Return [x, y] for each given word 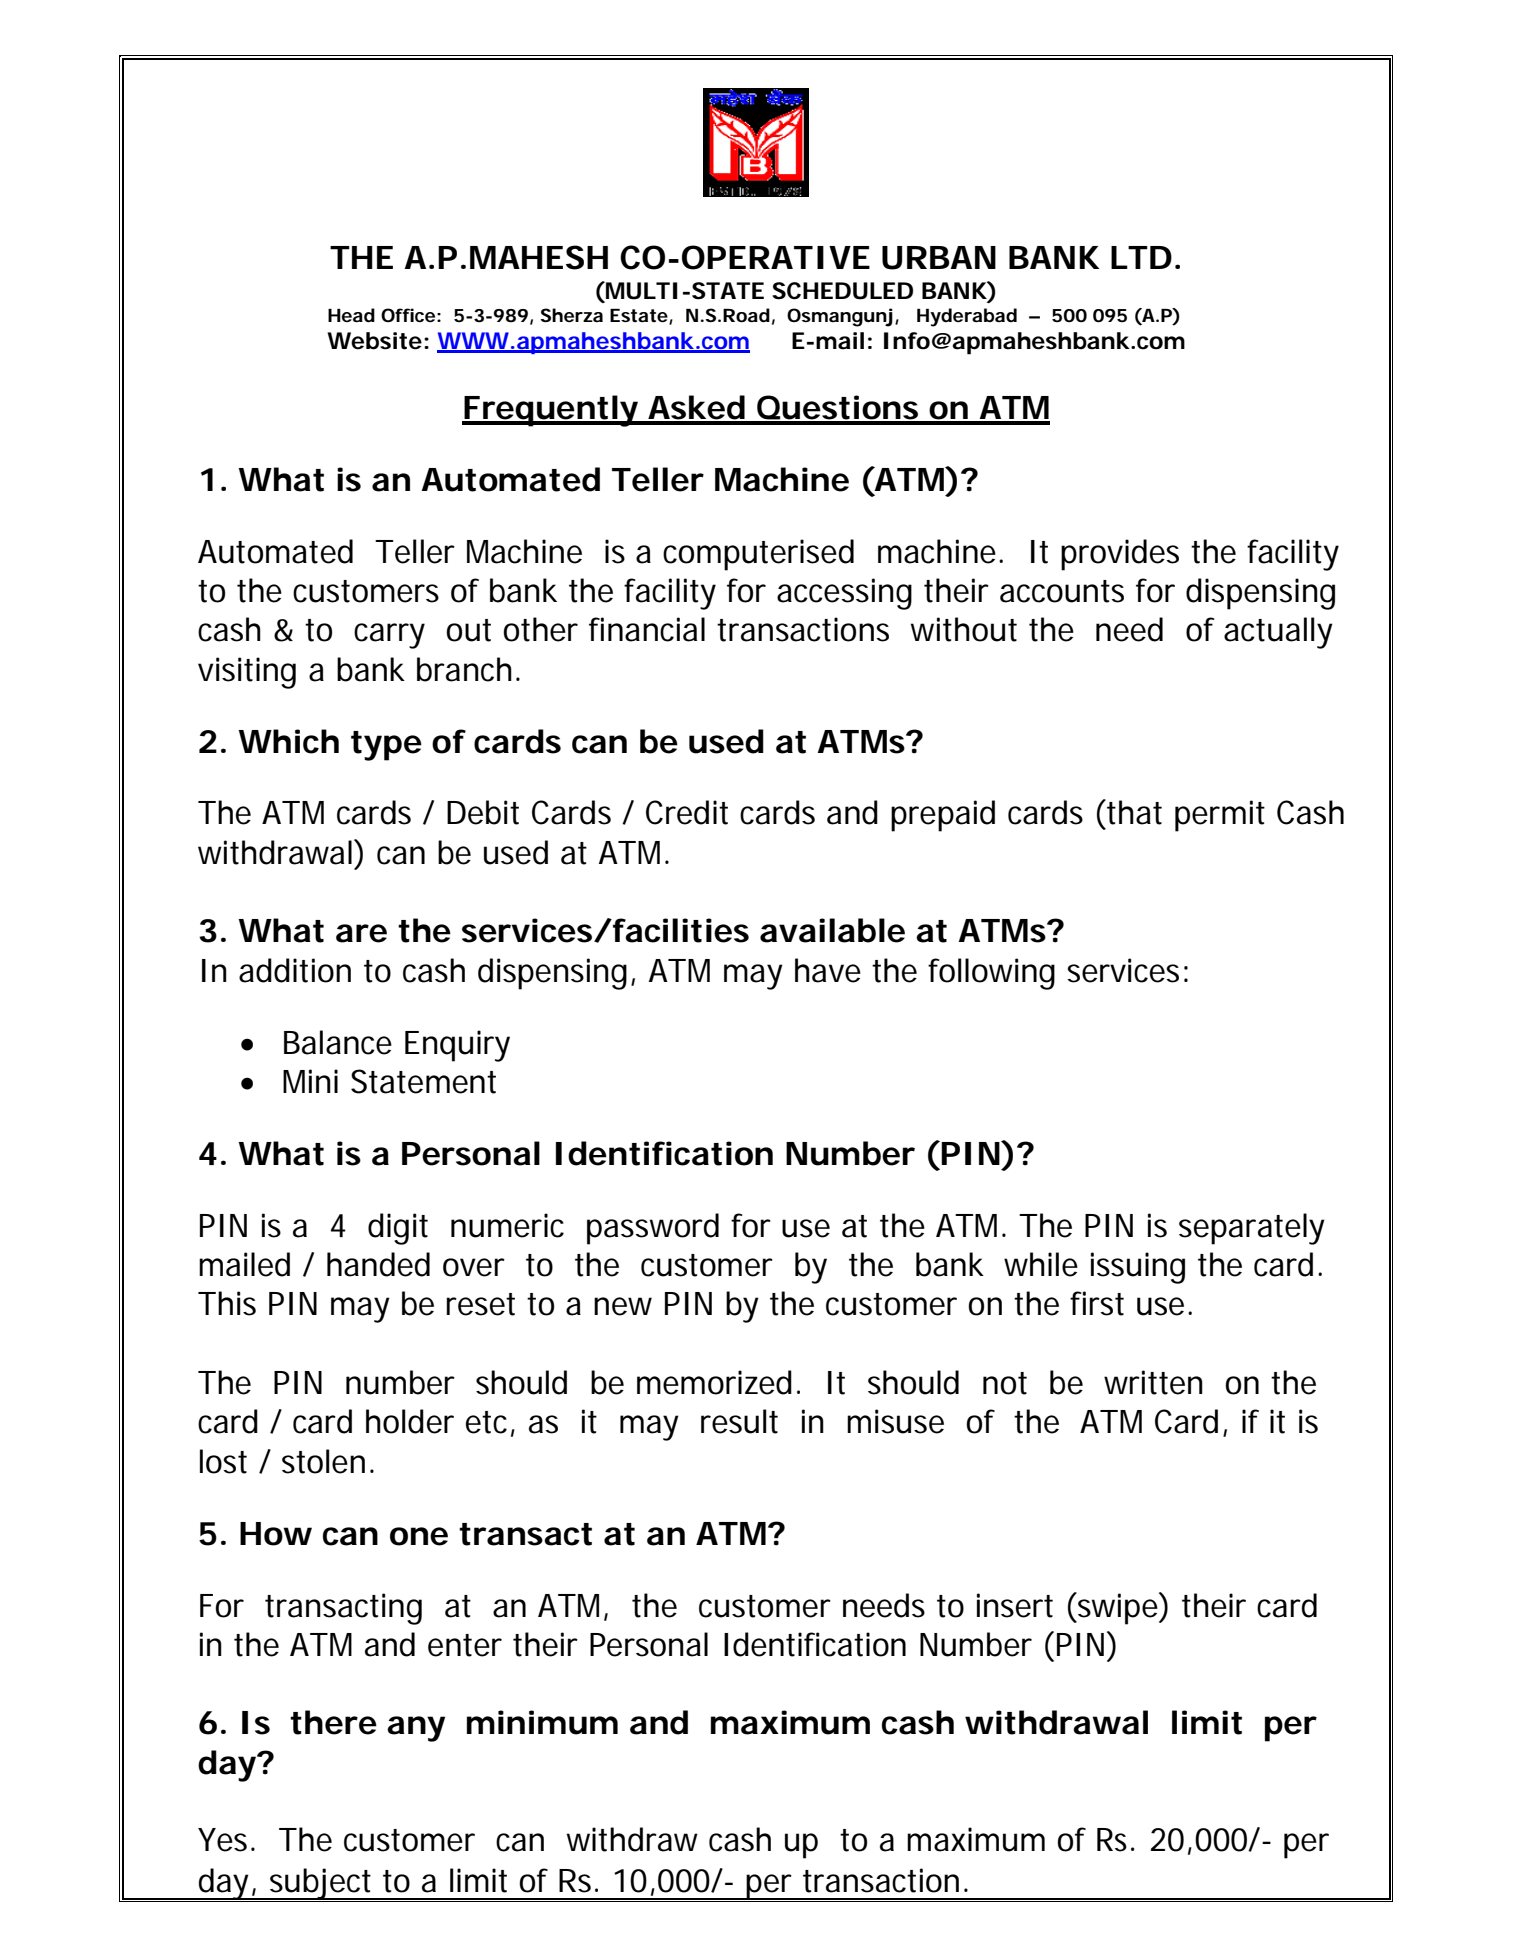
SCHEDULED [842, 291]
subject [322, 1885]
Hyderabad [967, 317]
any [416, 1729]
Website [374, 341]
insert [1015, 1605]
